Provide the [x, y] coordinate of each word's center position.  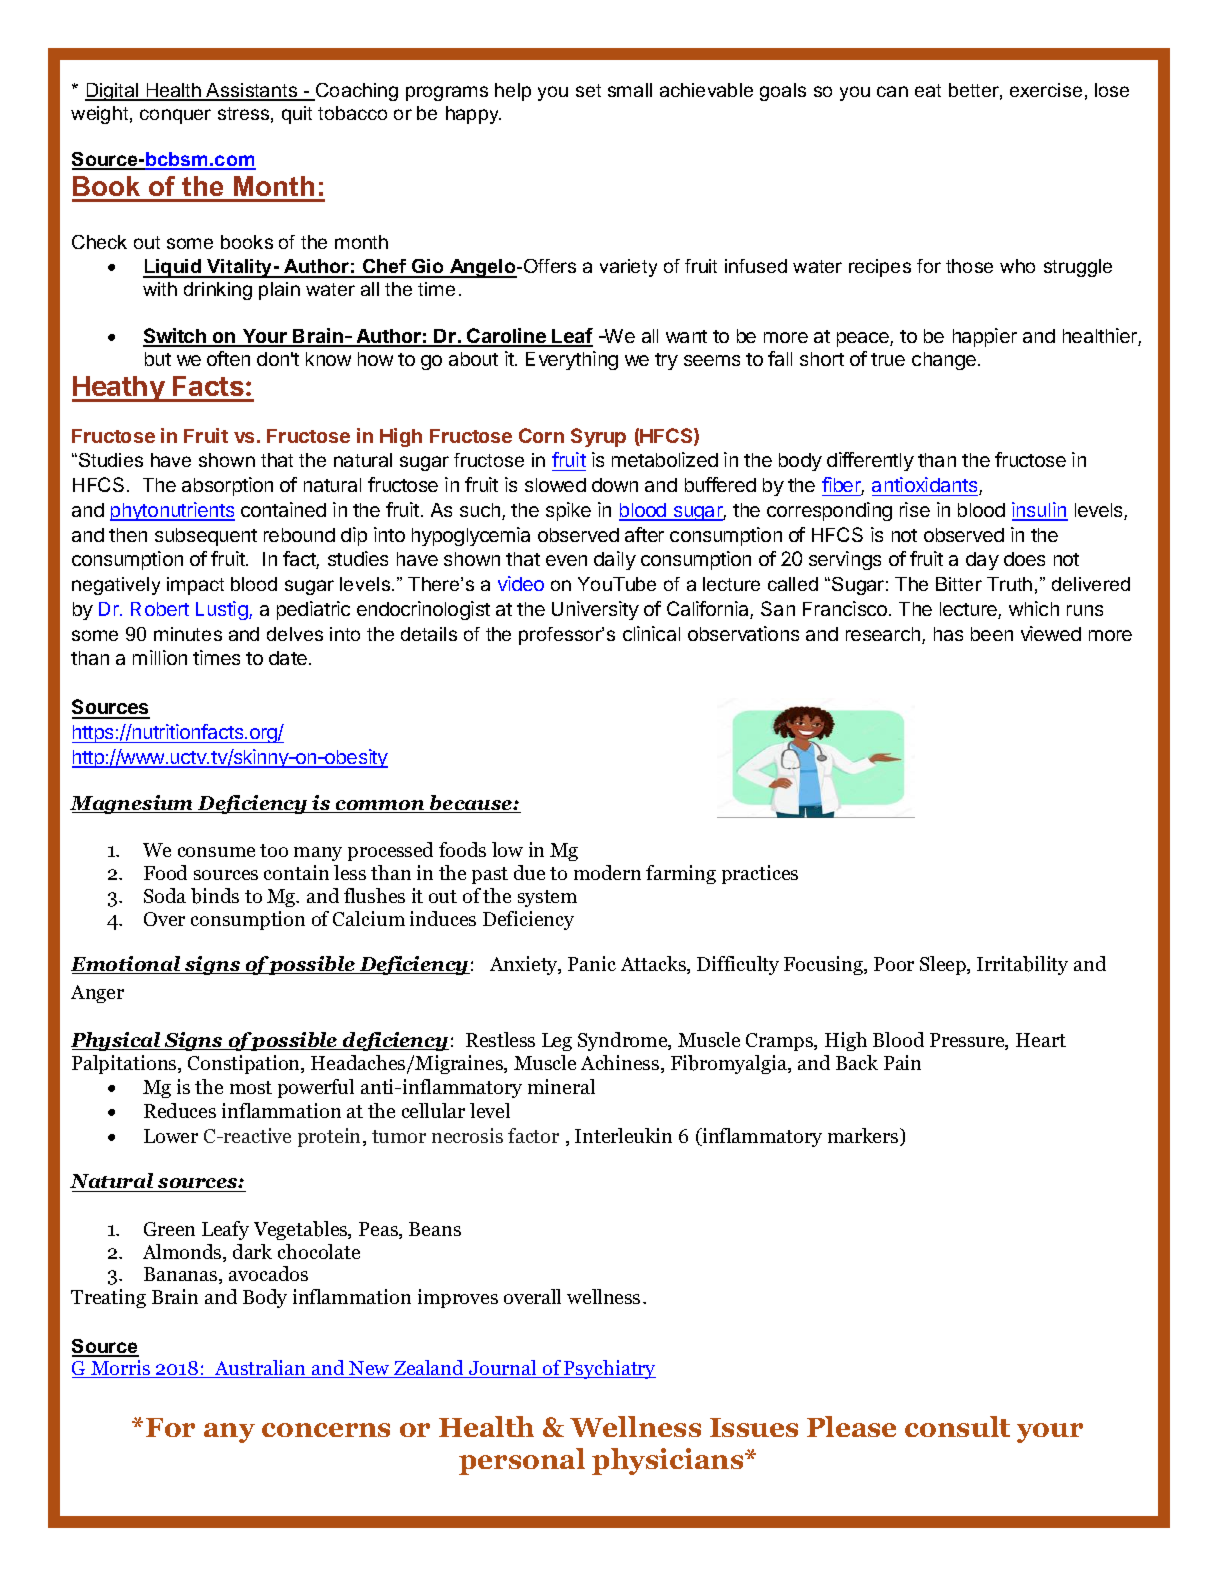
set [588, 90]
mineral [561, 1086]
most [251, 1087]
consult [957, 1426]
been [992, 634]
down [615, 485]
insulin [1040, 511]
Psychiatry [609, 1369]
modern [607, 872]
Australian [261, 1369]
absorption [227, 486]
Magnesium [133, 804]
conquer [175, 116]
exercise [1046, 90]
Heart [1041, 1040]
